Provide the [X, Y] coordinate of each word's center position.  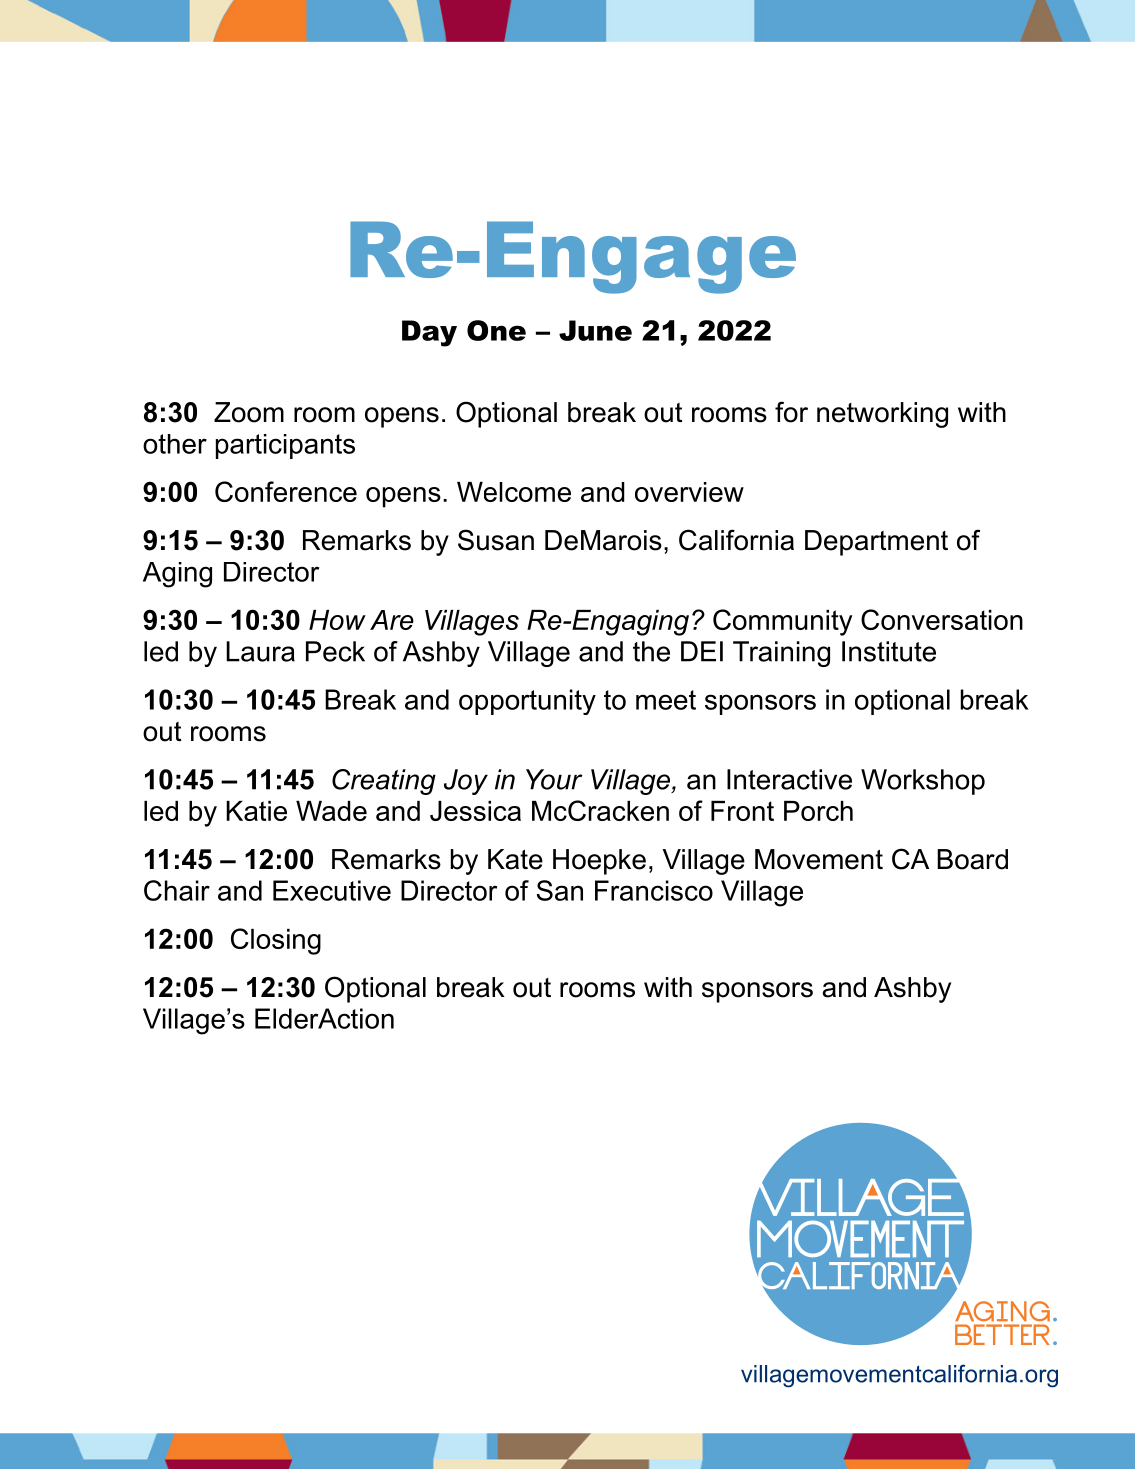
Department [876, 543]
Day [429, 333]
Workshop [923, 782]
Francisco [654, 890]
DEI [702, 651]
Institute [889, 651]
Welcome [514, 492]
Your [554, 779]
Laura [260, 651]
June [595, 330]
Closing [276, 941]
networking [882, 415]
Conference [286, 491]
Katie [256, 811]
